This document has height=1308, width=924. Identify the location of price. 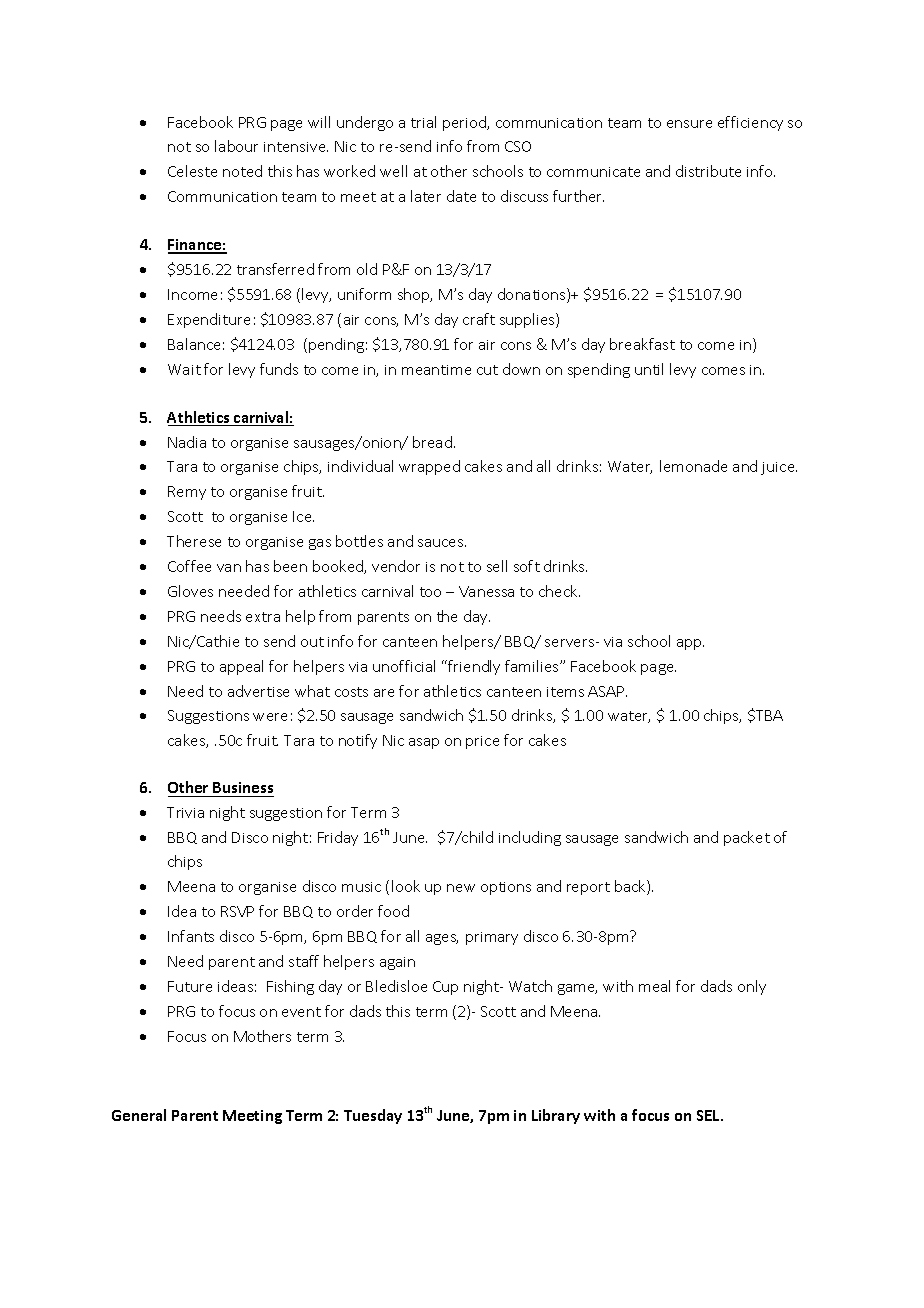
(482, 742).
